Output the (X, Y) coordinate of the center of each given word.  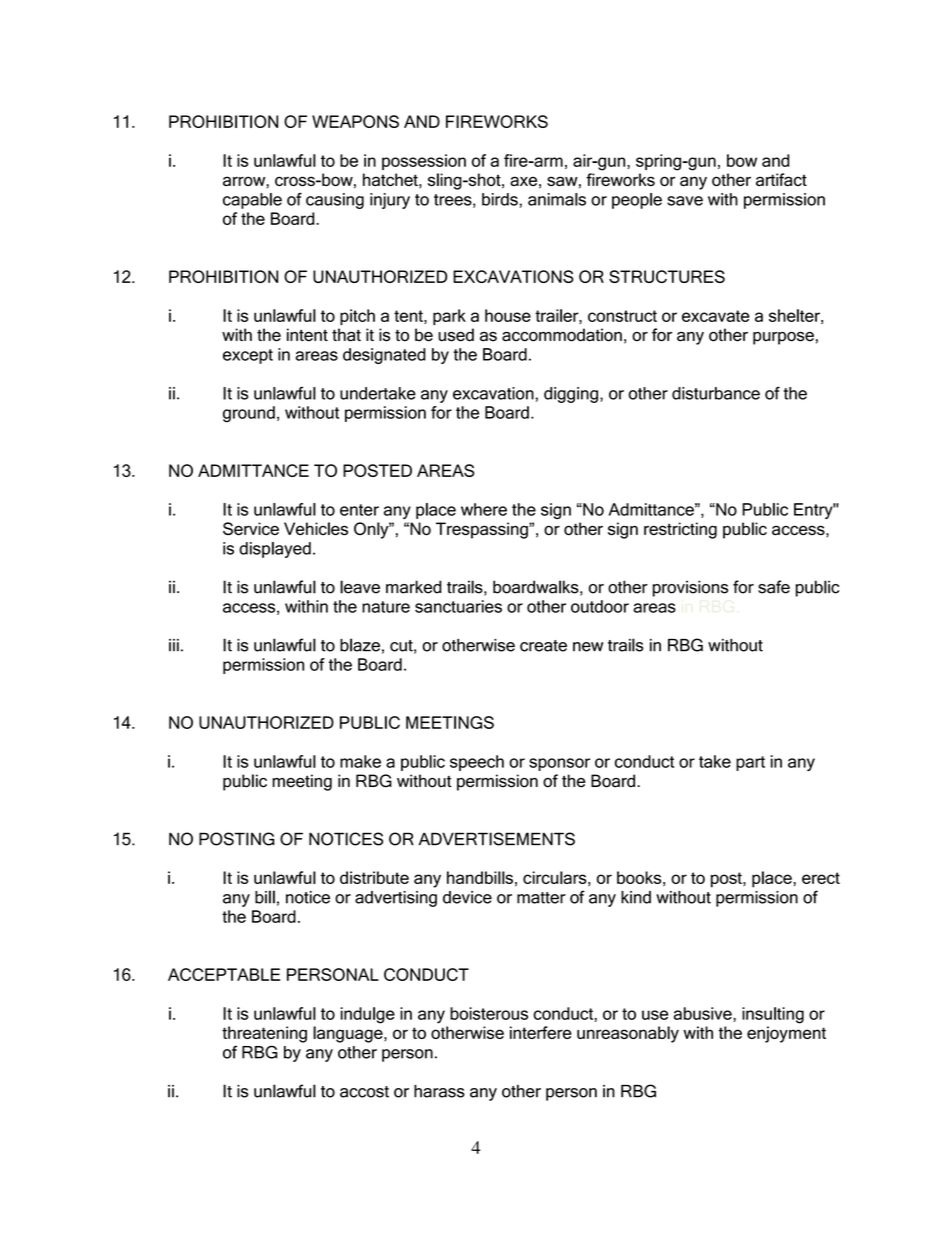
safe (774, 587)
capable (252, 201)
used (456, 335)
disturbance (716, 393)
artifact (781, 179)
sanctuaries (458, 606)
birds (500, 199)
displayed (275, 550)
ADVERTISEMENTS (497, 839)
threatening (264, 1034)
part (750, 763)
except (248, 356)
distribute (374, 877)
